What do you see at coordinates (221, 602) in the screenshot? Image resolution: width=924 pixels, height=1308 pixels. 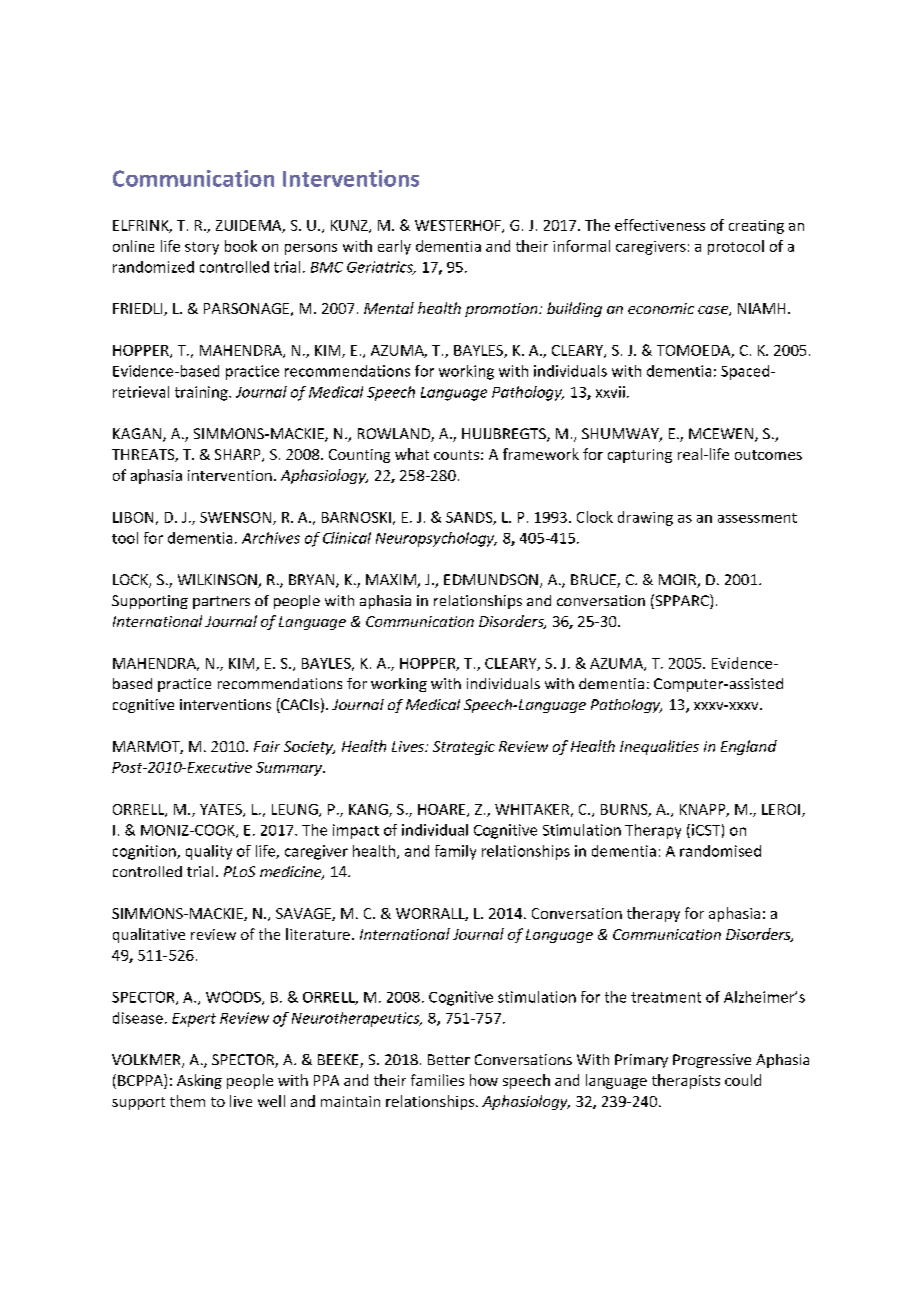 I see `partners` at bounding box center [221, 602].
